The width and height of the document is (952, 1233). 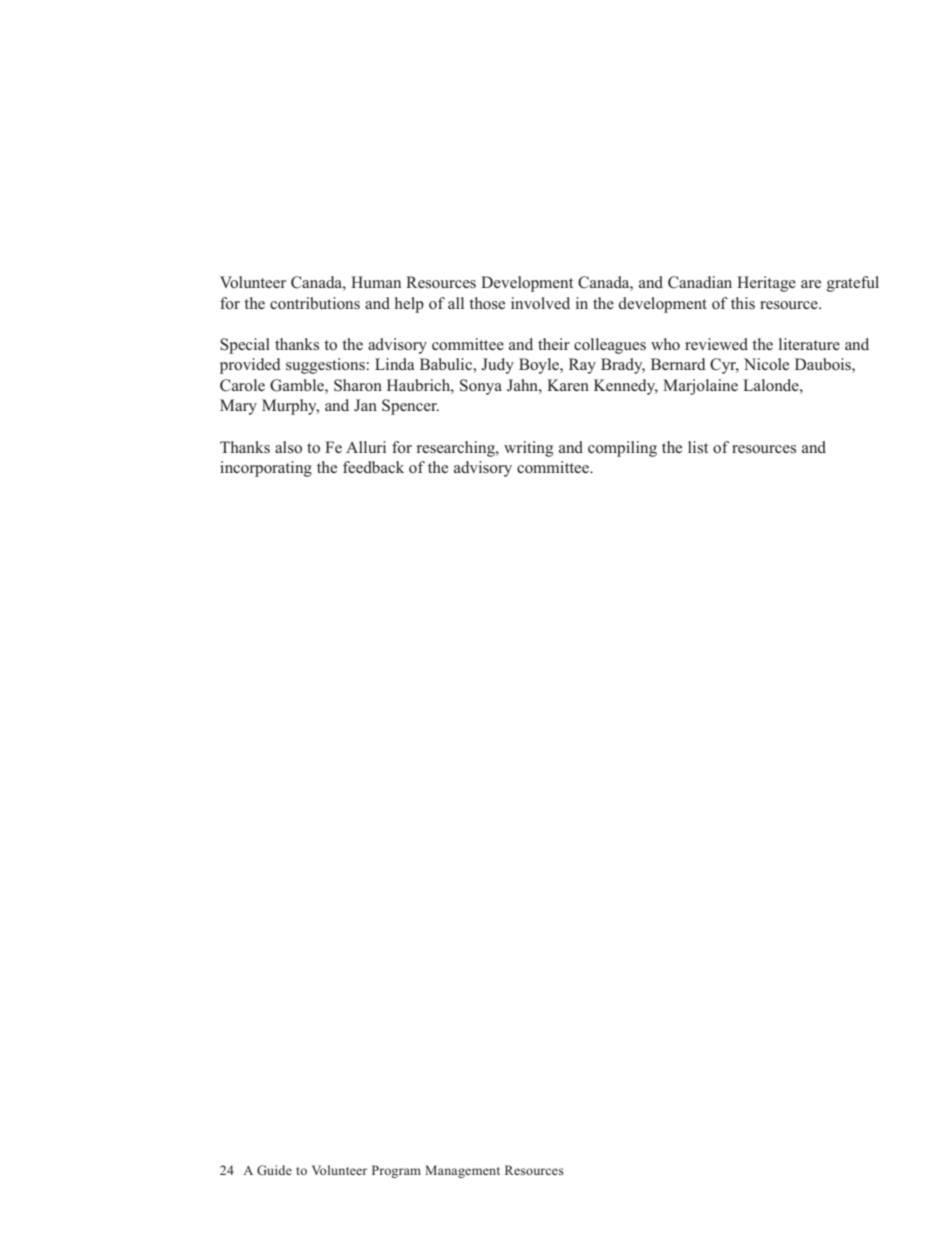 What do you see at coordinates (315, 303) in the document?
I see `contributions` at bounding box center [315, 303].
